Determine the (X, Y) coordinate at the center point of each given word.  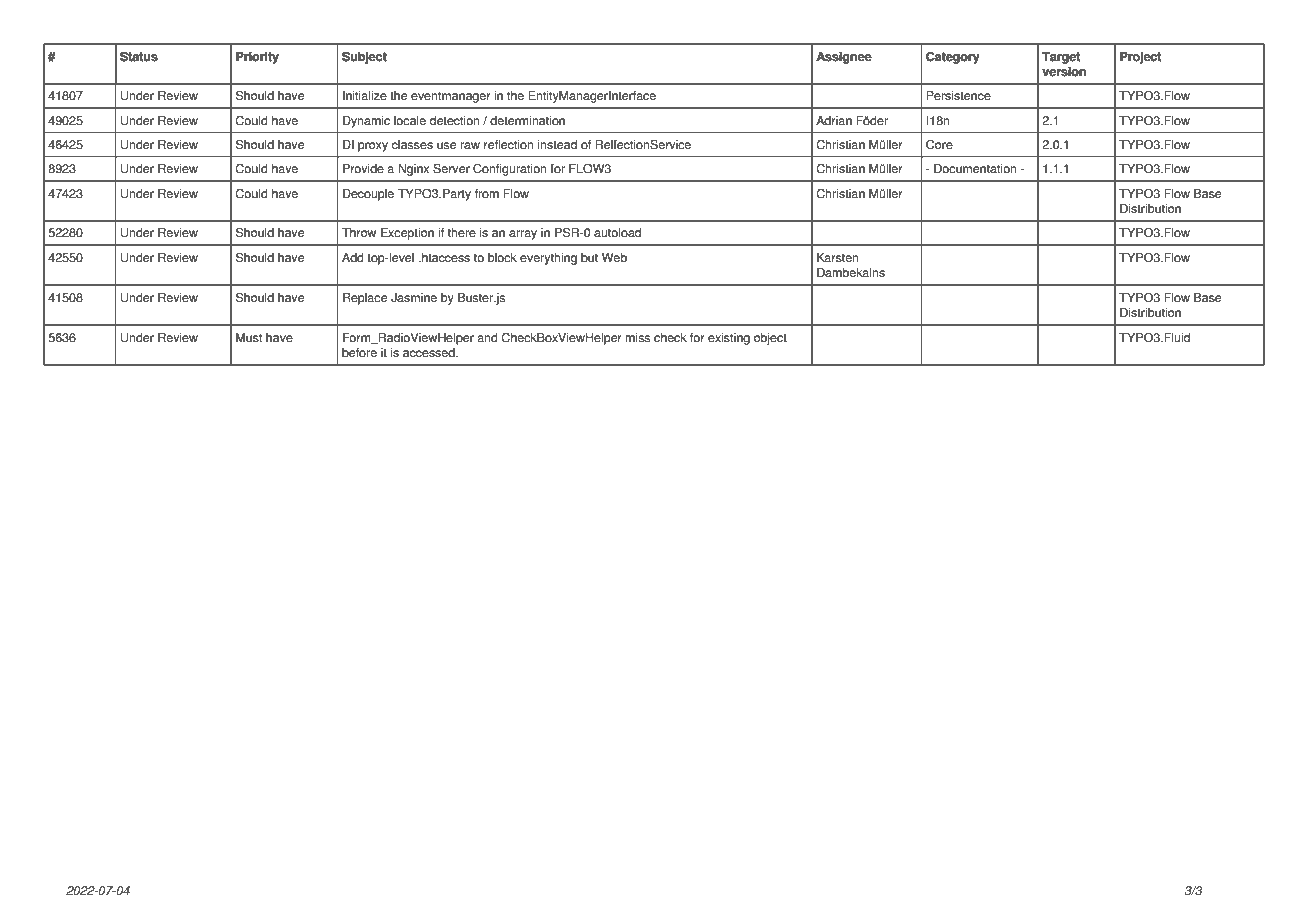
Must (249, 338)
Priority (257, 58)
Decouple (368, 195)
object (770, 339)
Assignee (844, 58)
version (1064, 72)
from (487, 194)
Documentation (975, 169)
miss (637, 338)
